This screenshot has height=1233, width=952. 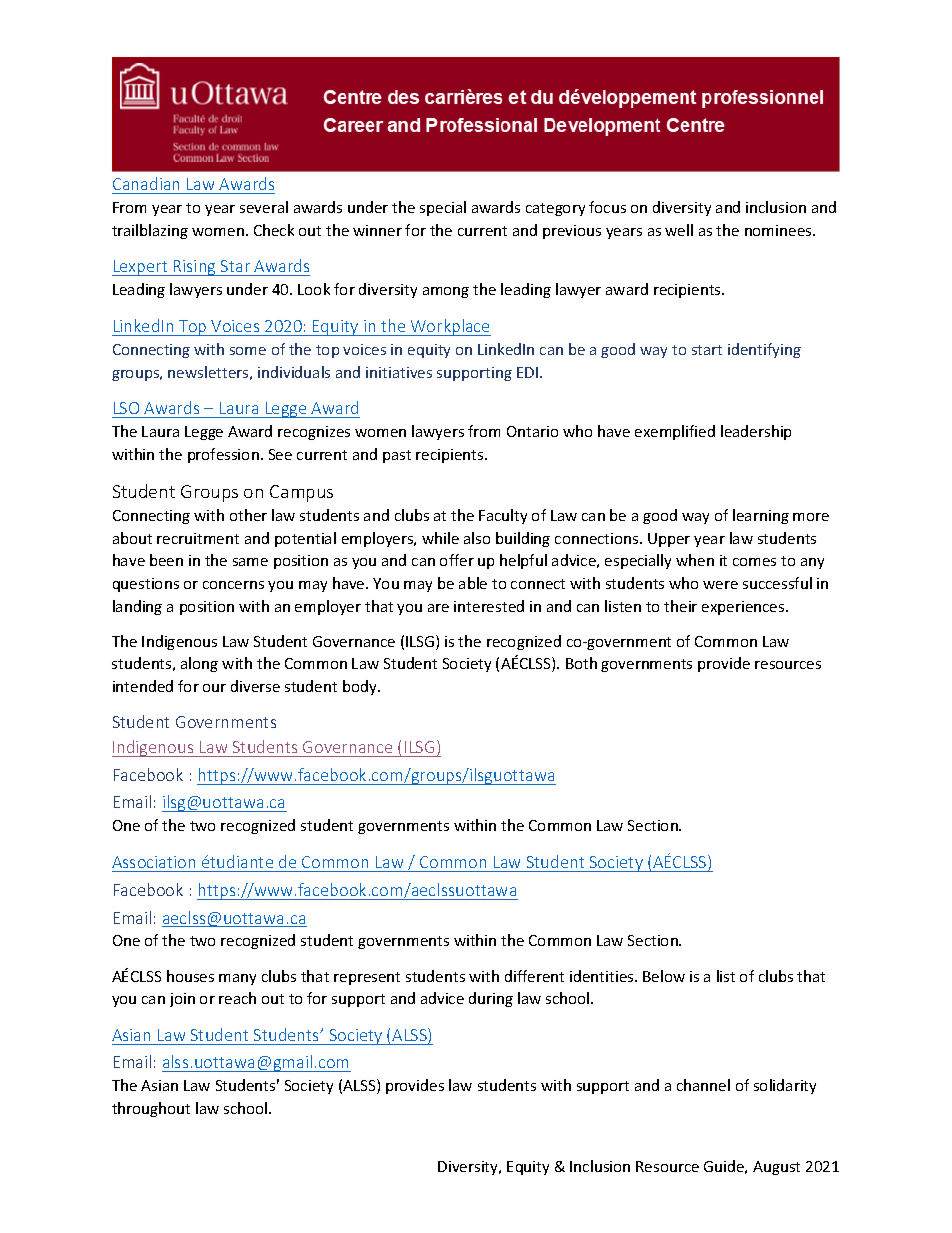 I want to click on several, so click(x=264, y=207).
